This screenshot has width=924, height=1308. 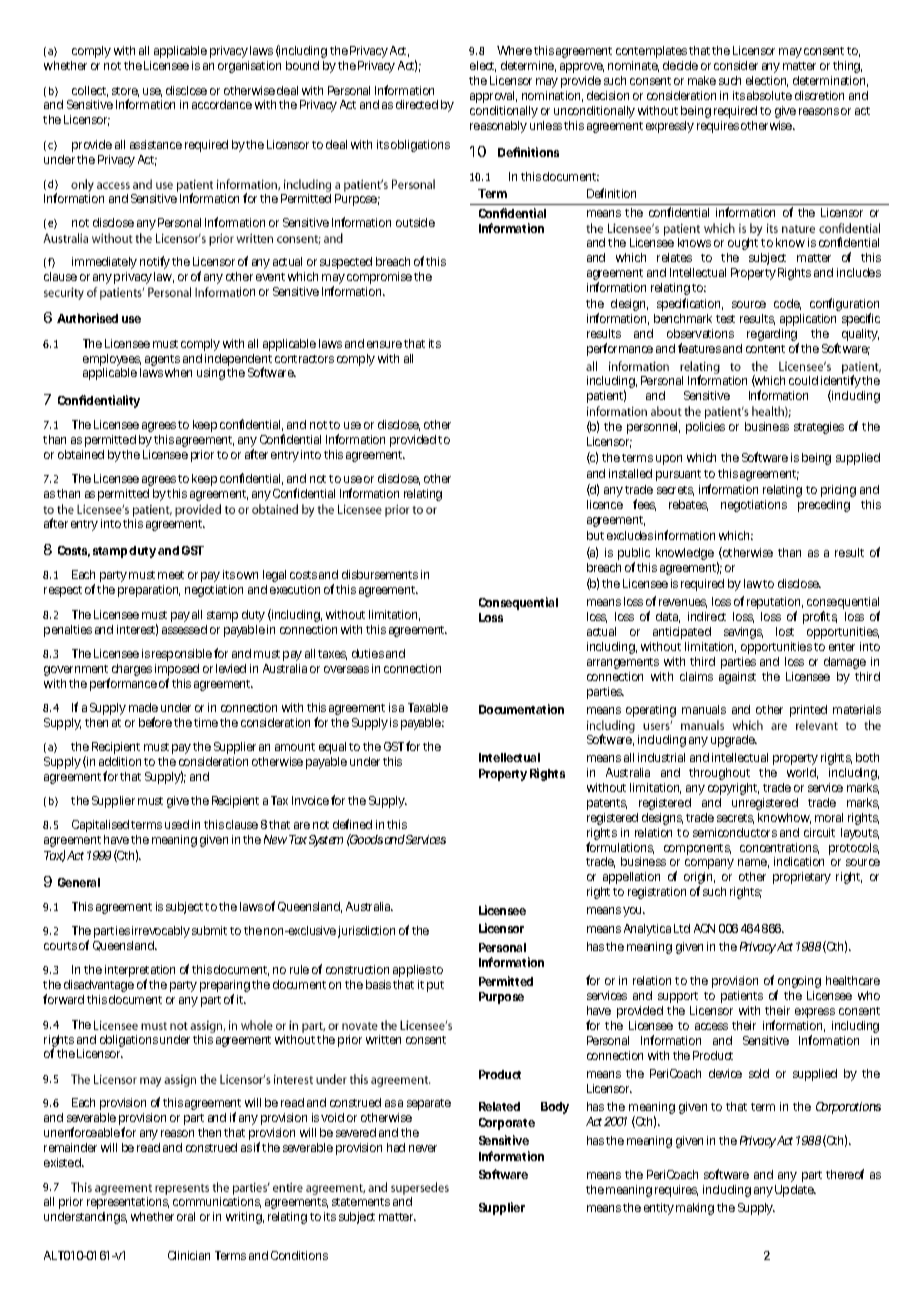 I want to click on Taxable, so click(x=428, y=707).
